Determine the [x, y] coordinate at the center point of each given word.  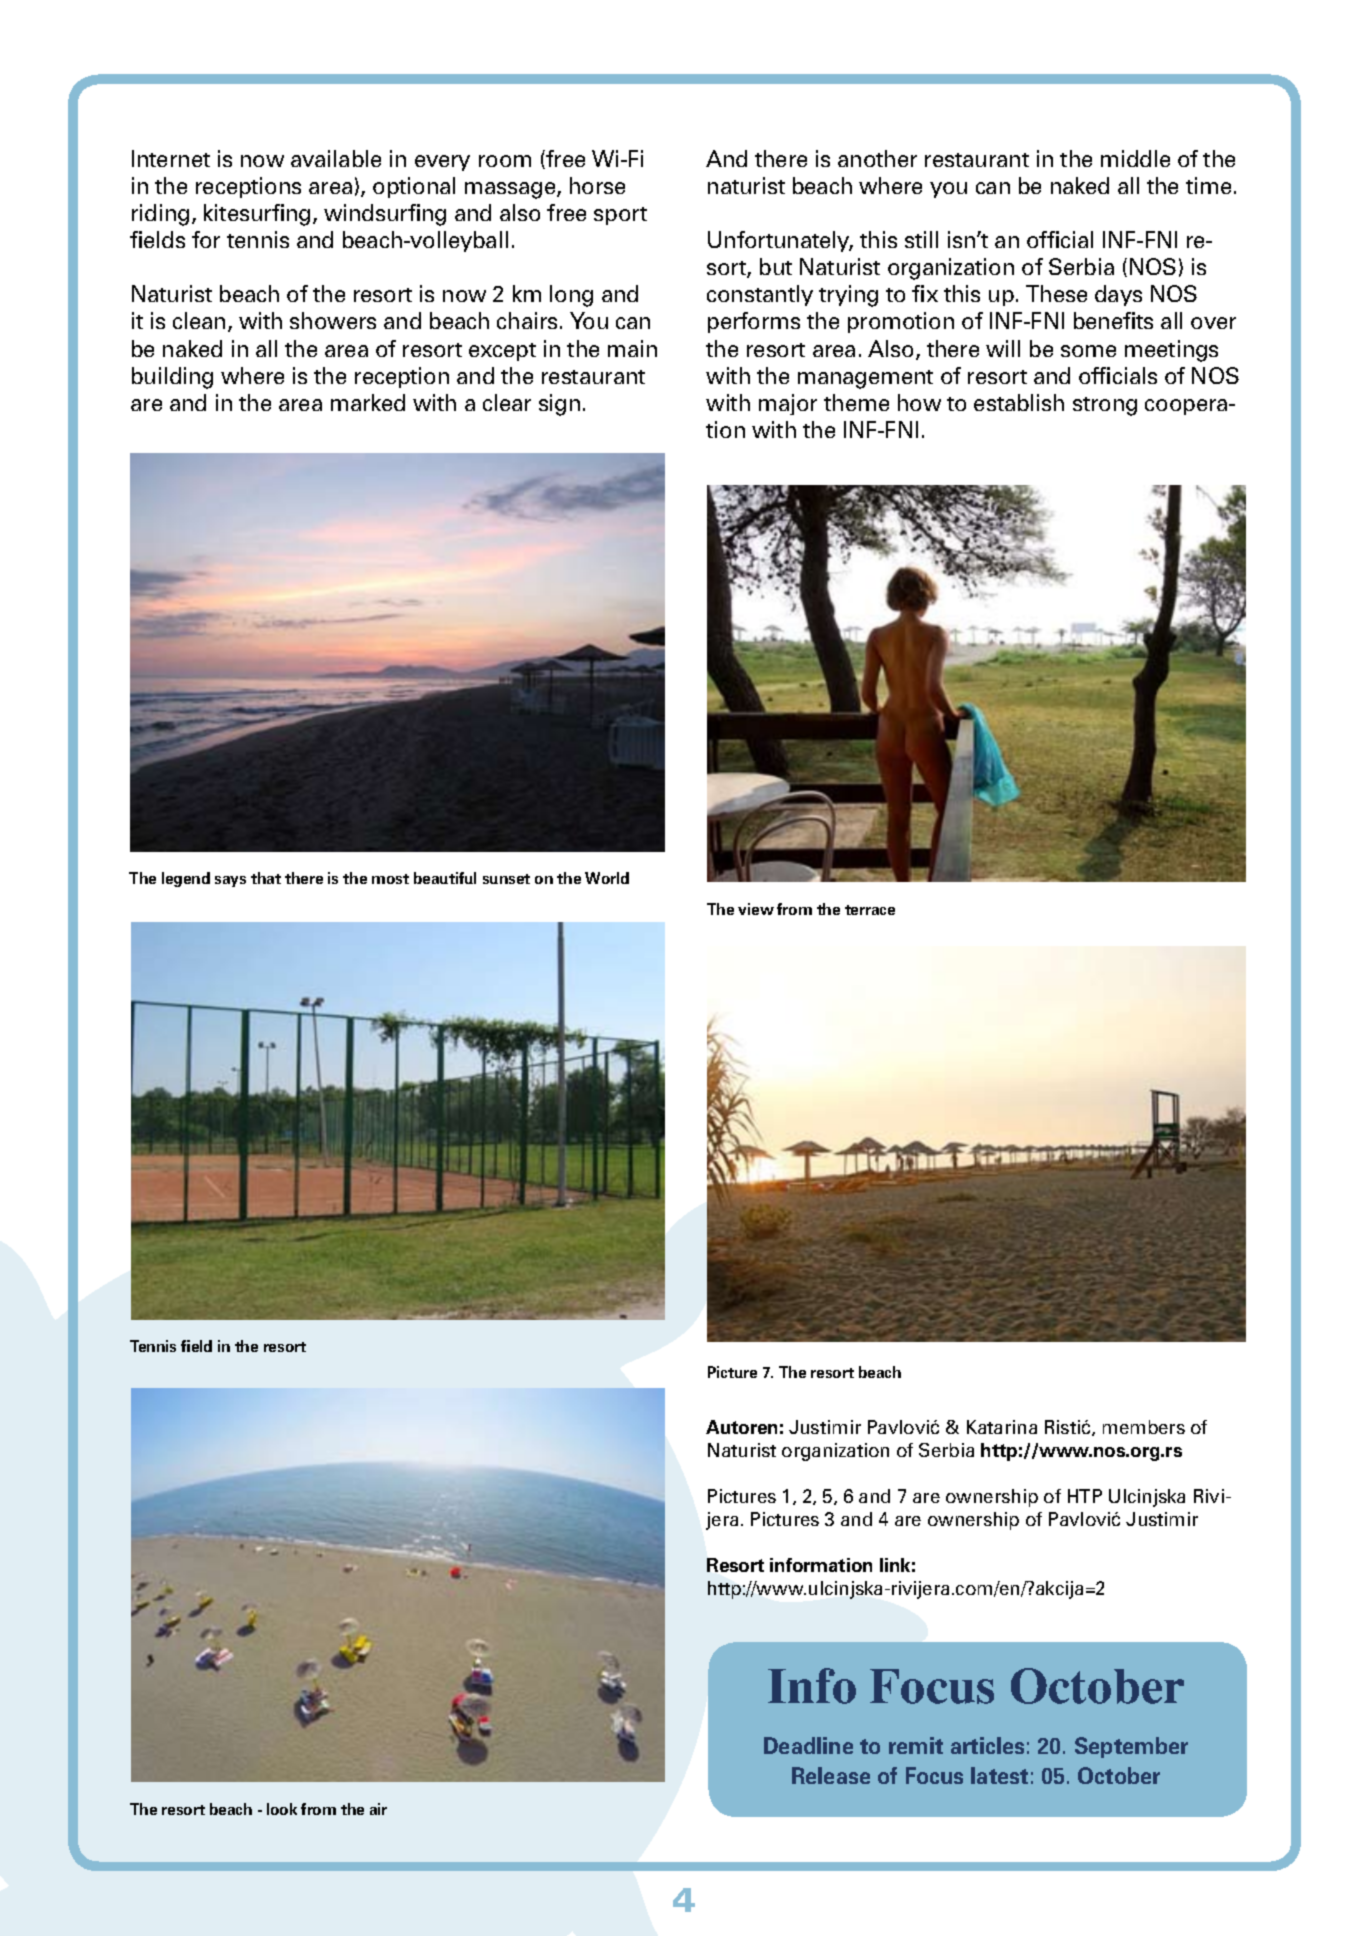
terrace [870, 910]
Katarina [1002, 1427]
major [788, 404]
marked [368, 402]
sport [620, 216]
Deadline [808, 1745]
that [266, 878]
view [756, 909]
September [1131, 1747]
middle [1135, 158]
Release [831, 1775]
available [336, 158]
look [282, 1809]
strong [1105, 406]
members [1144, 1427]
